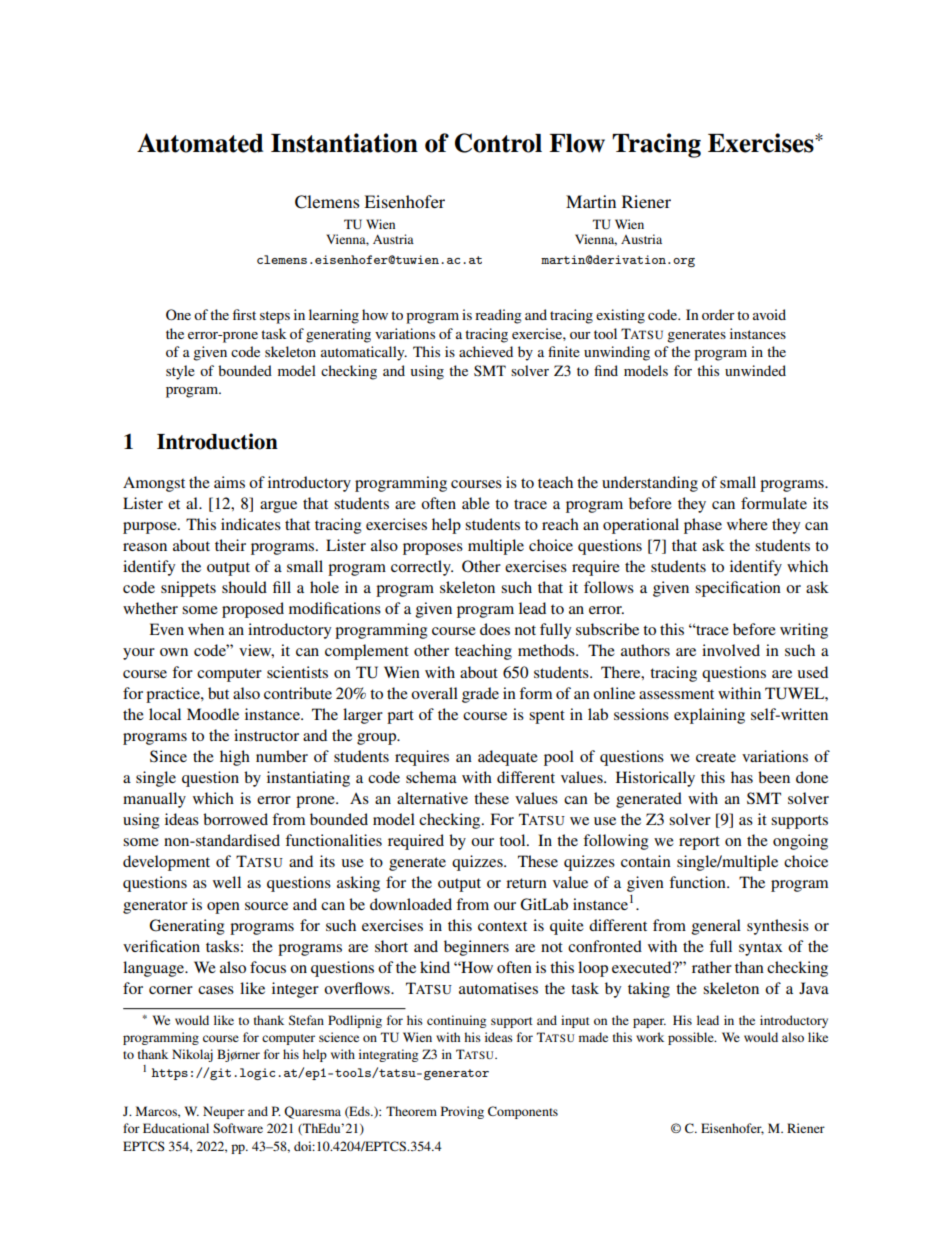 The height and width of the screenshot is (1233, 952). Describe the element at coordinates (718, 314) in the screenshot. I see `order` at that location.
